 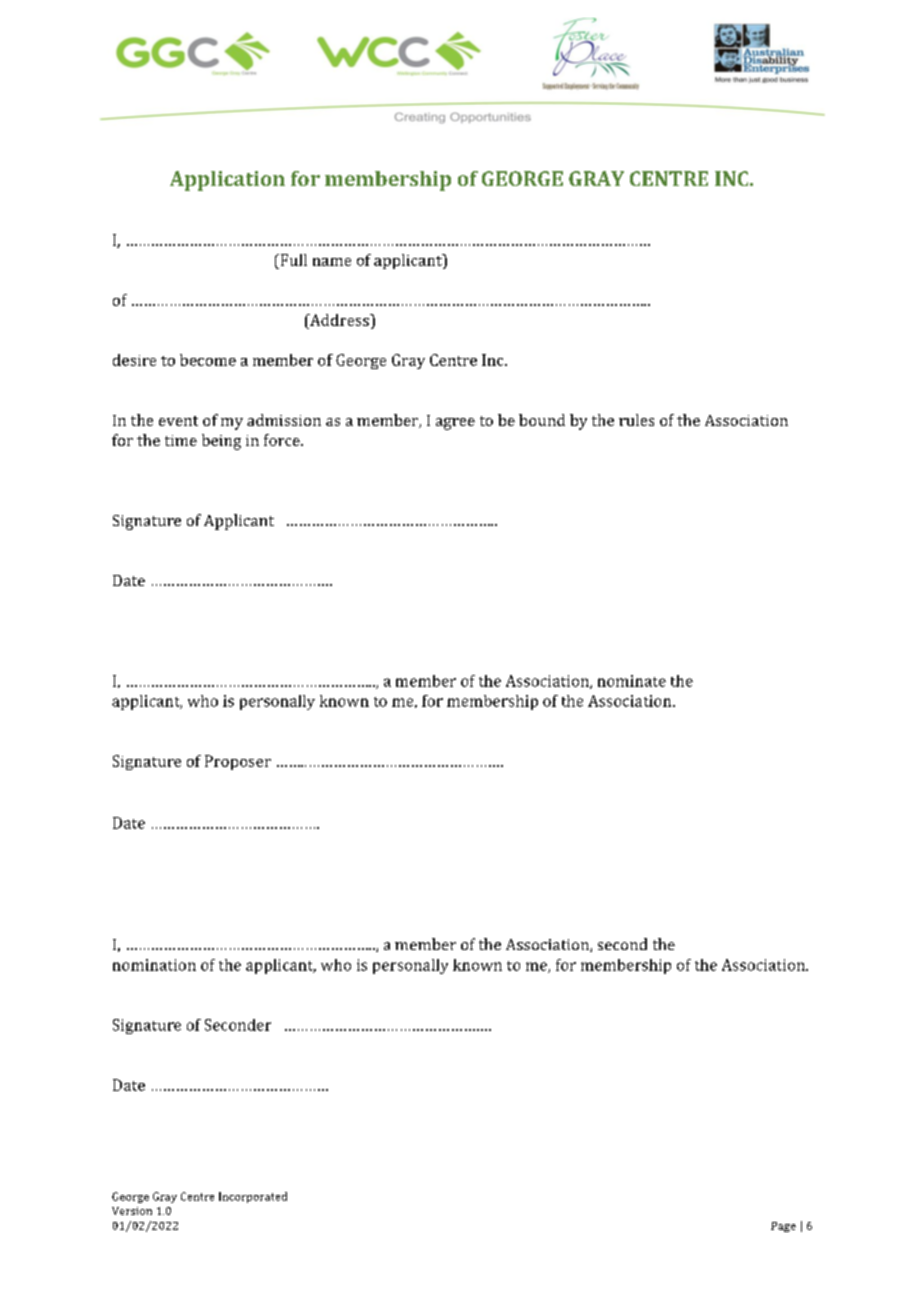 What do you see at coordinates (253, 1197) in the image?
I see `Incorporated` at bounding box center [253, 1197].
